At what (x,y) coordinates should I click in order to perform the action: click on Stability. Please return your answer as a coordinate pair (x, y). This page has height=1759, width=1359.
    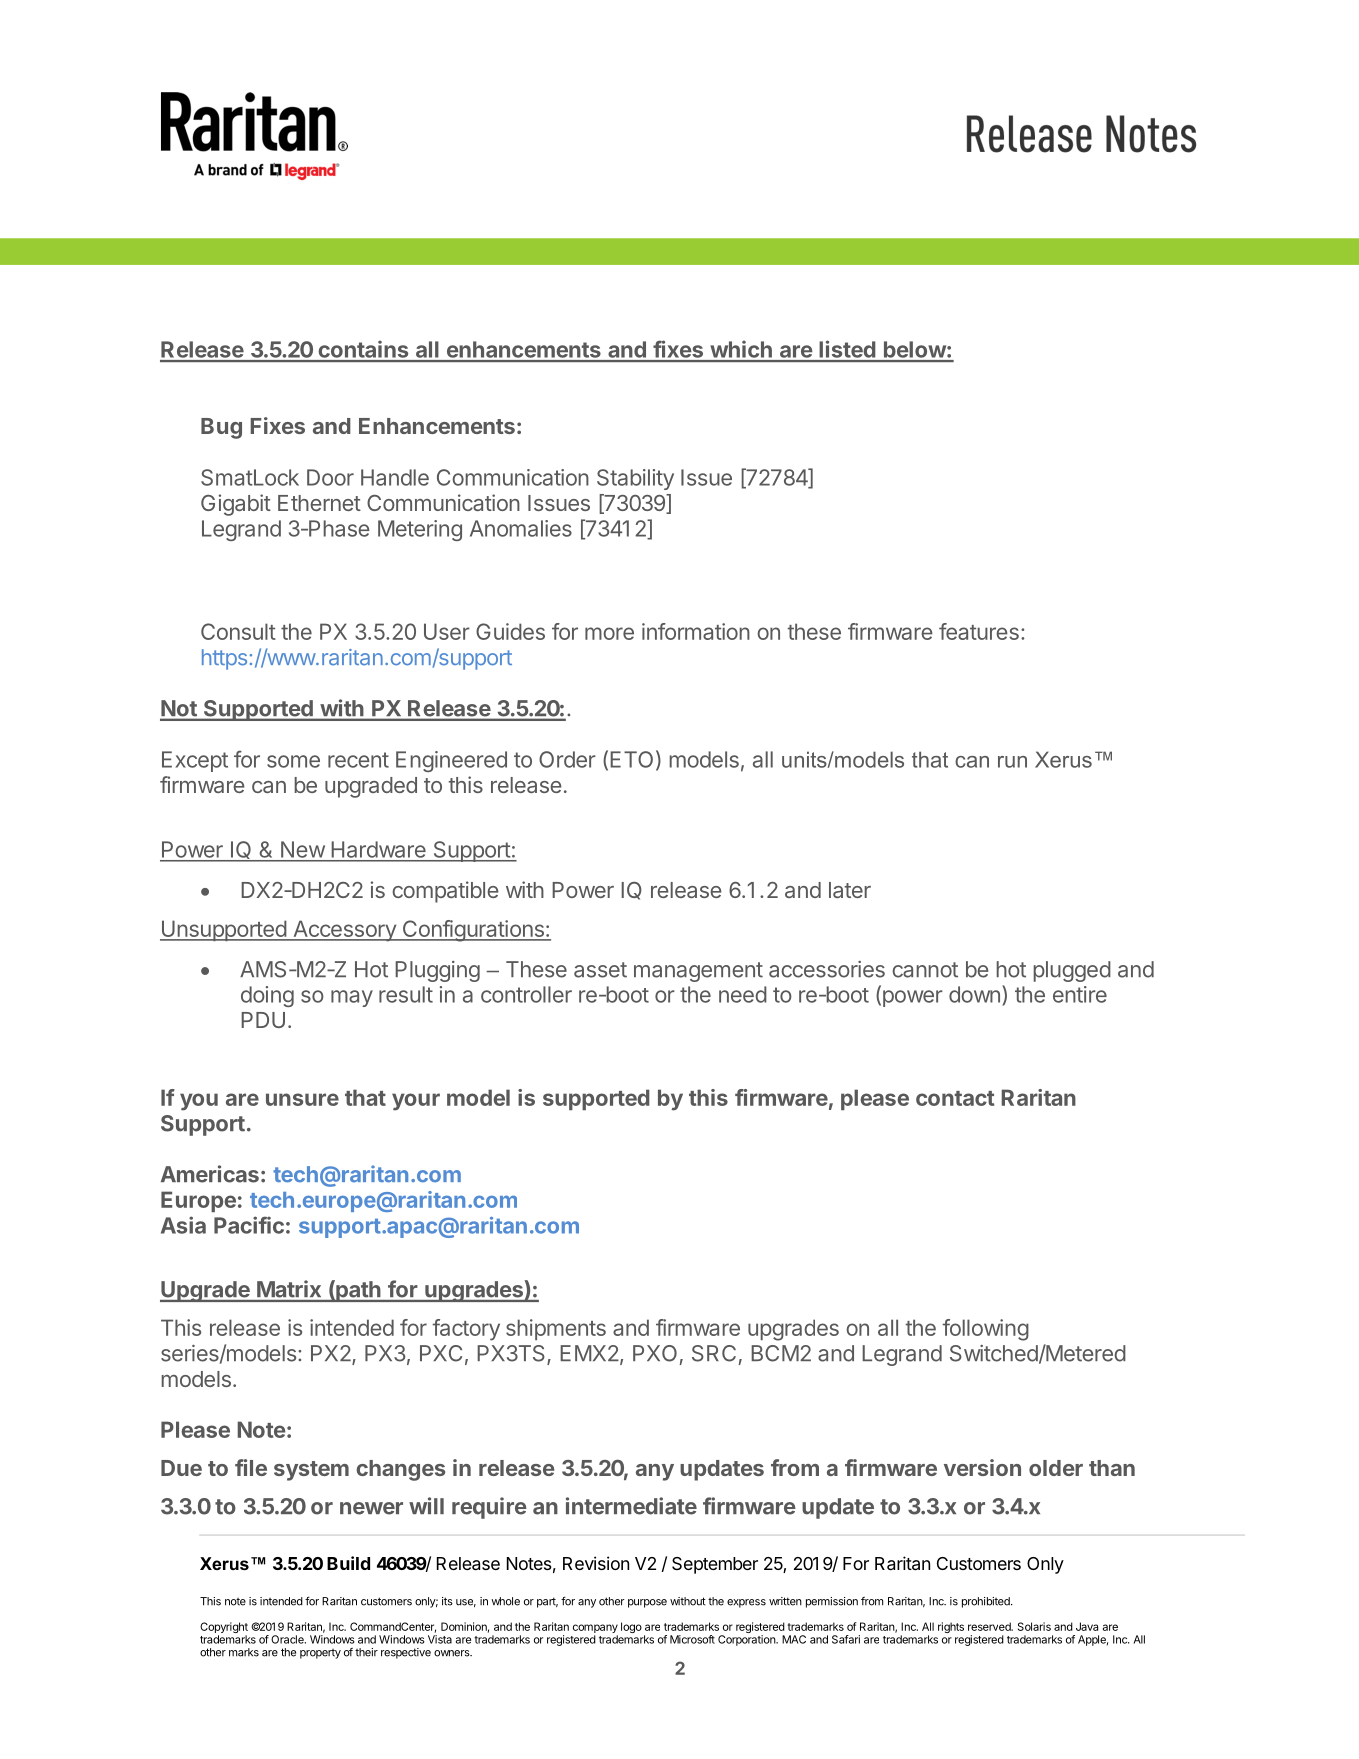
    Looking at the image, I should click on (635, 479).
